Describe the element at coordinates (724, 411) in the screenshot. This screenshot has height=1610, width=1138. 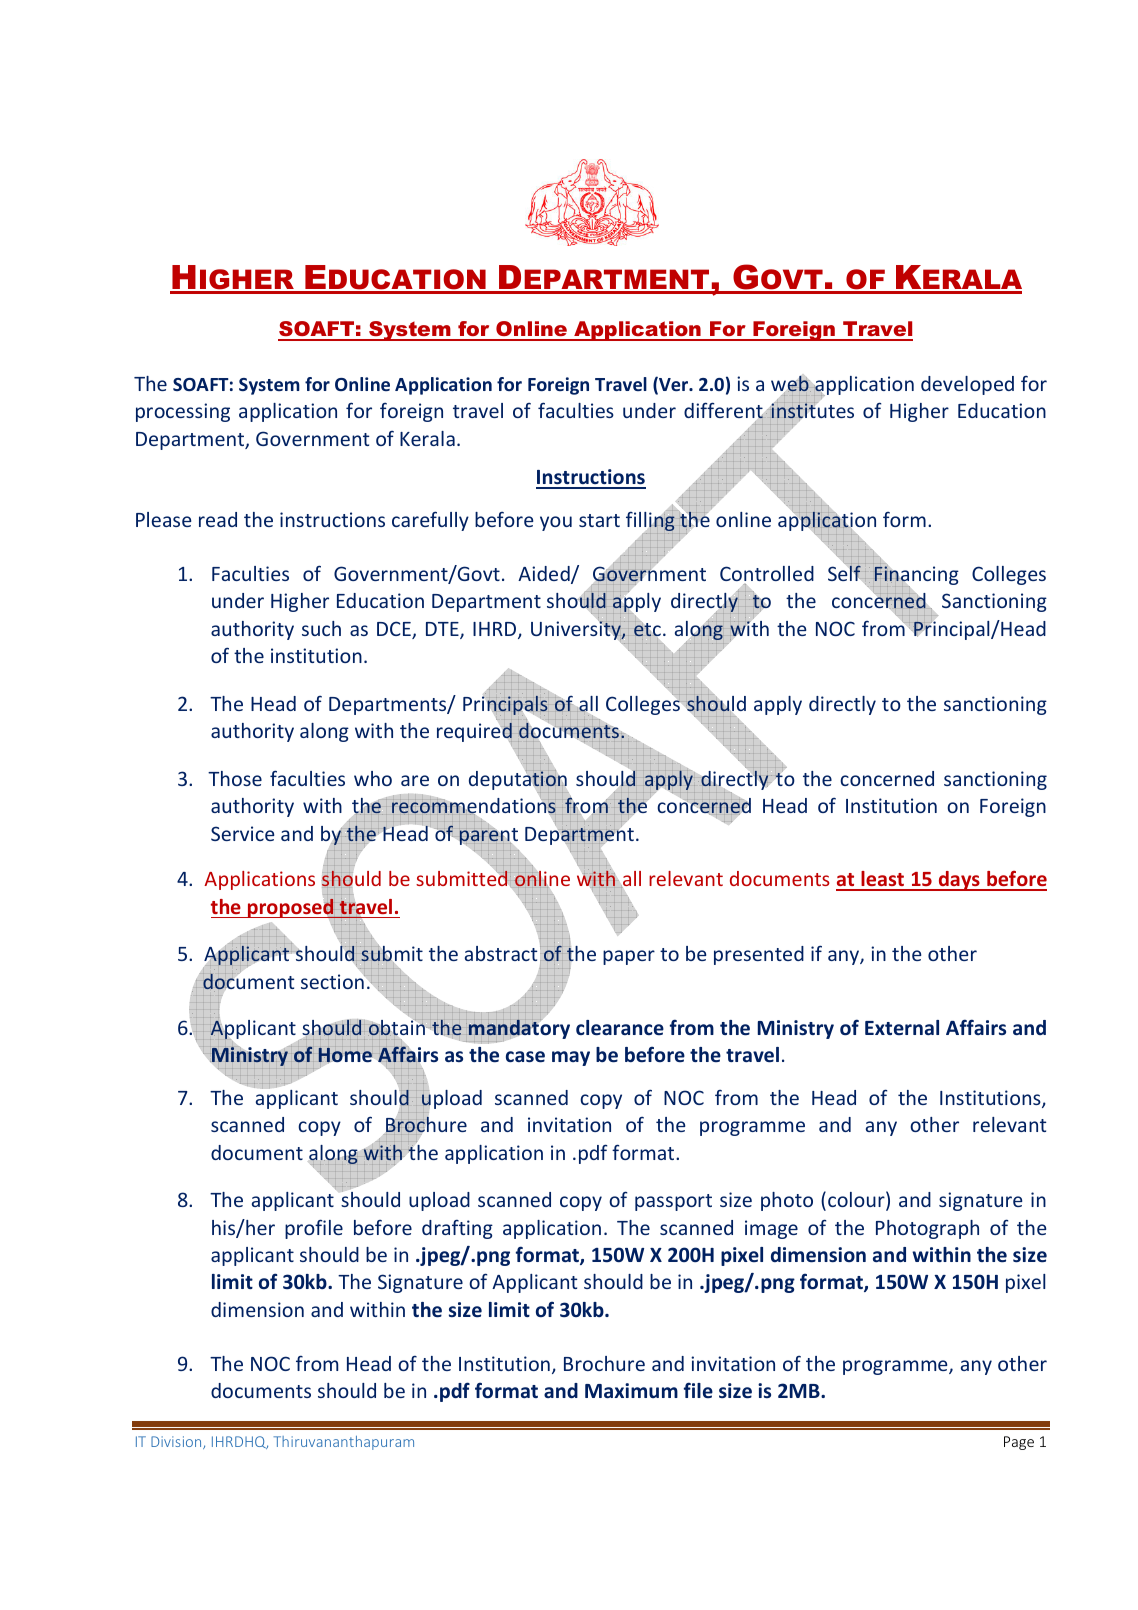
I see `different` at that location.
